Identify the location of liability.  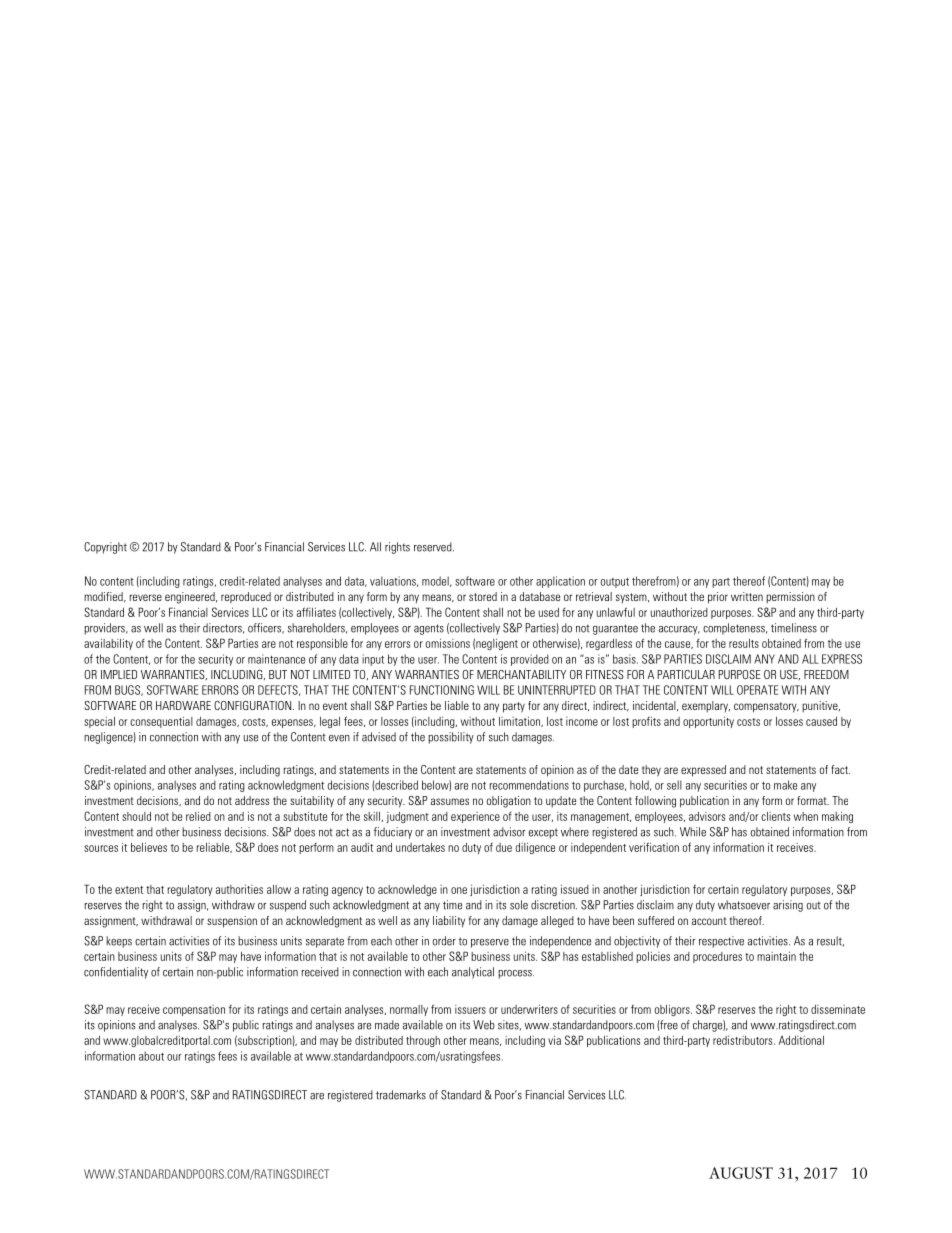
(449, 922).
